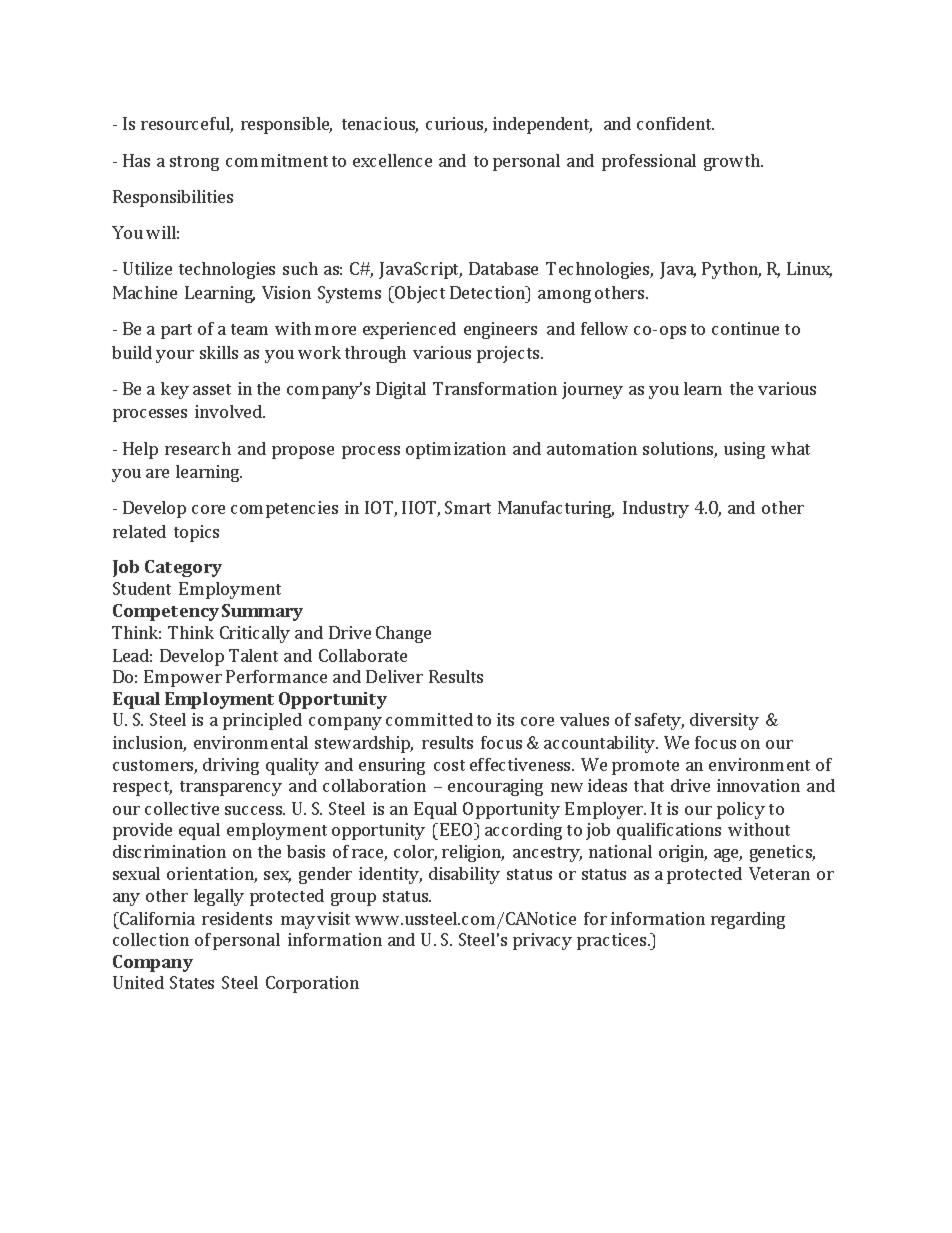 This document has width=952, height=1233. I want to click on Industry, so click(656, 509).
